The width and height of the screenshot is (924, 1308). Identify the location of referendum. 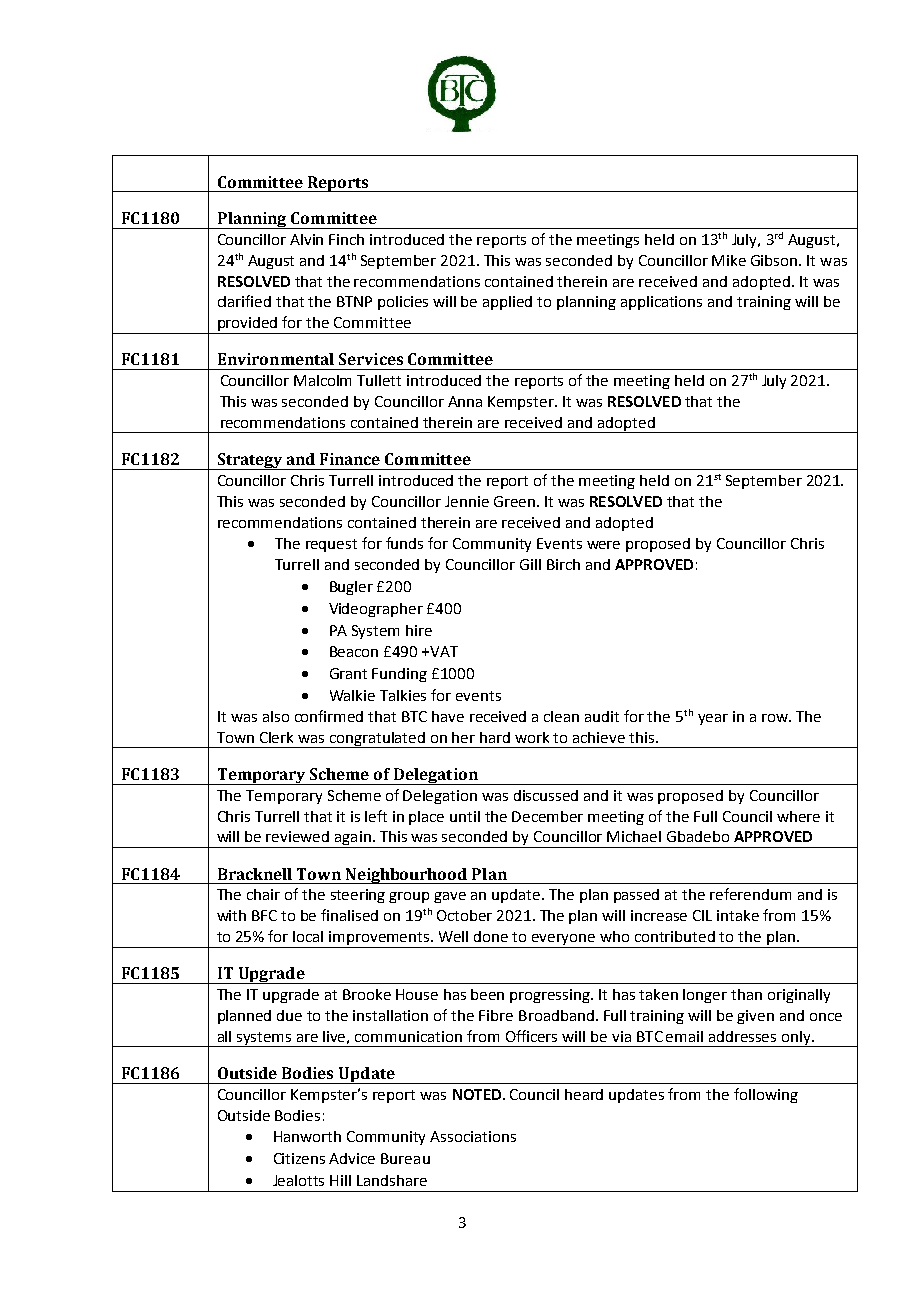
(750, 894).
